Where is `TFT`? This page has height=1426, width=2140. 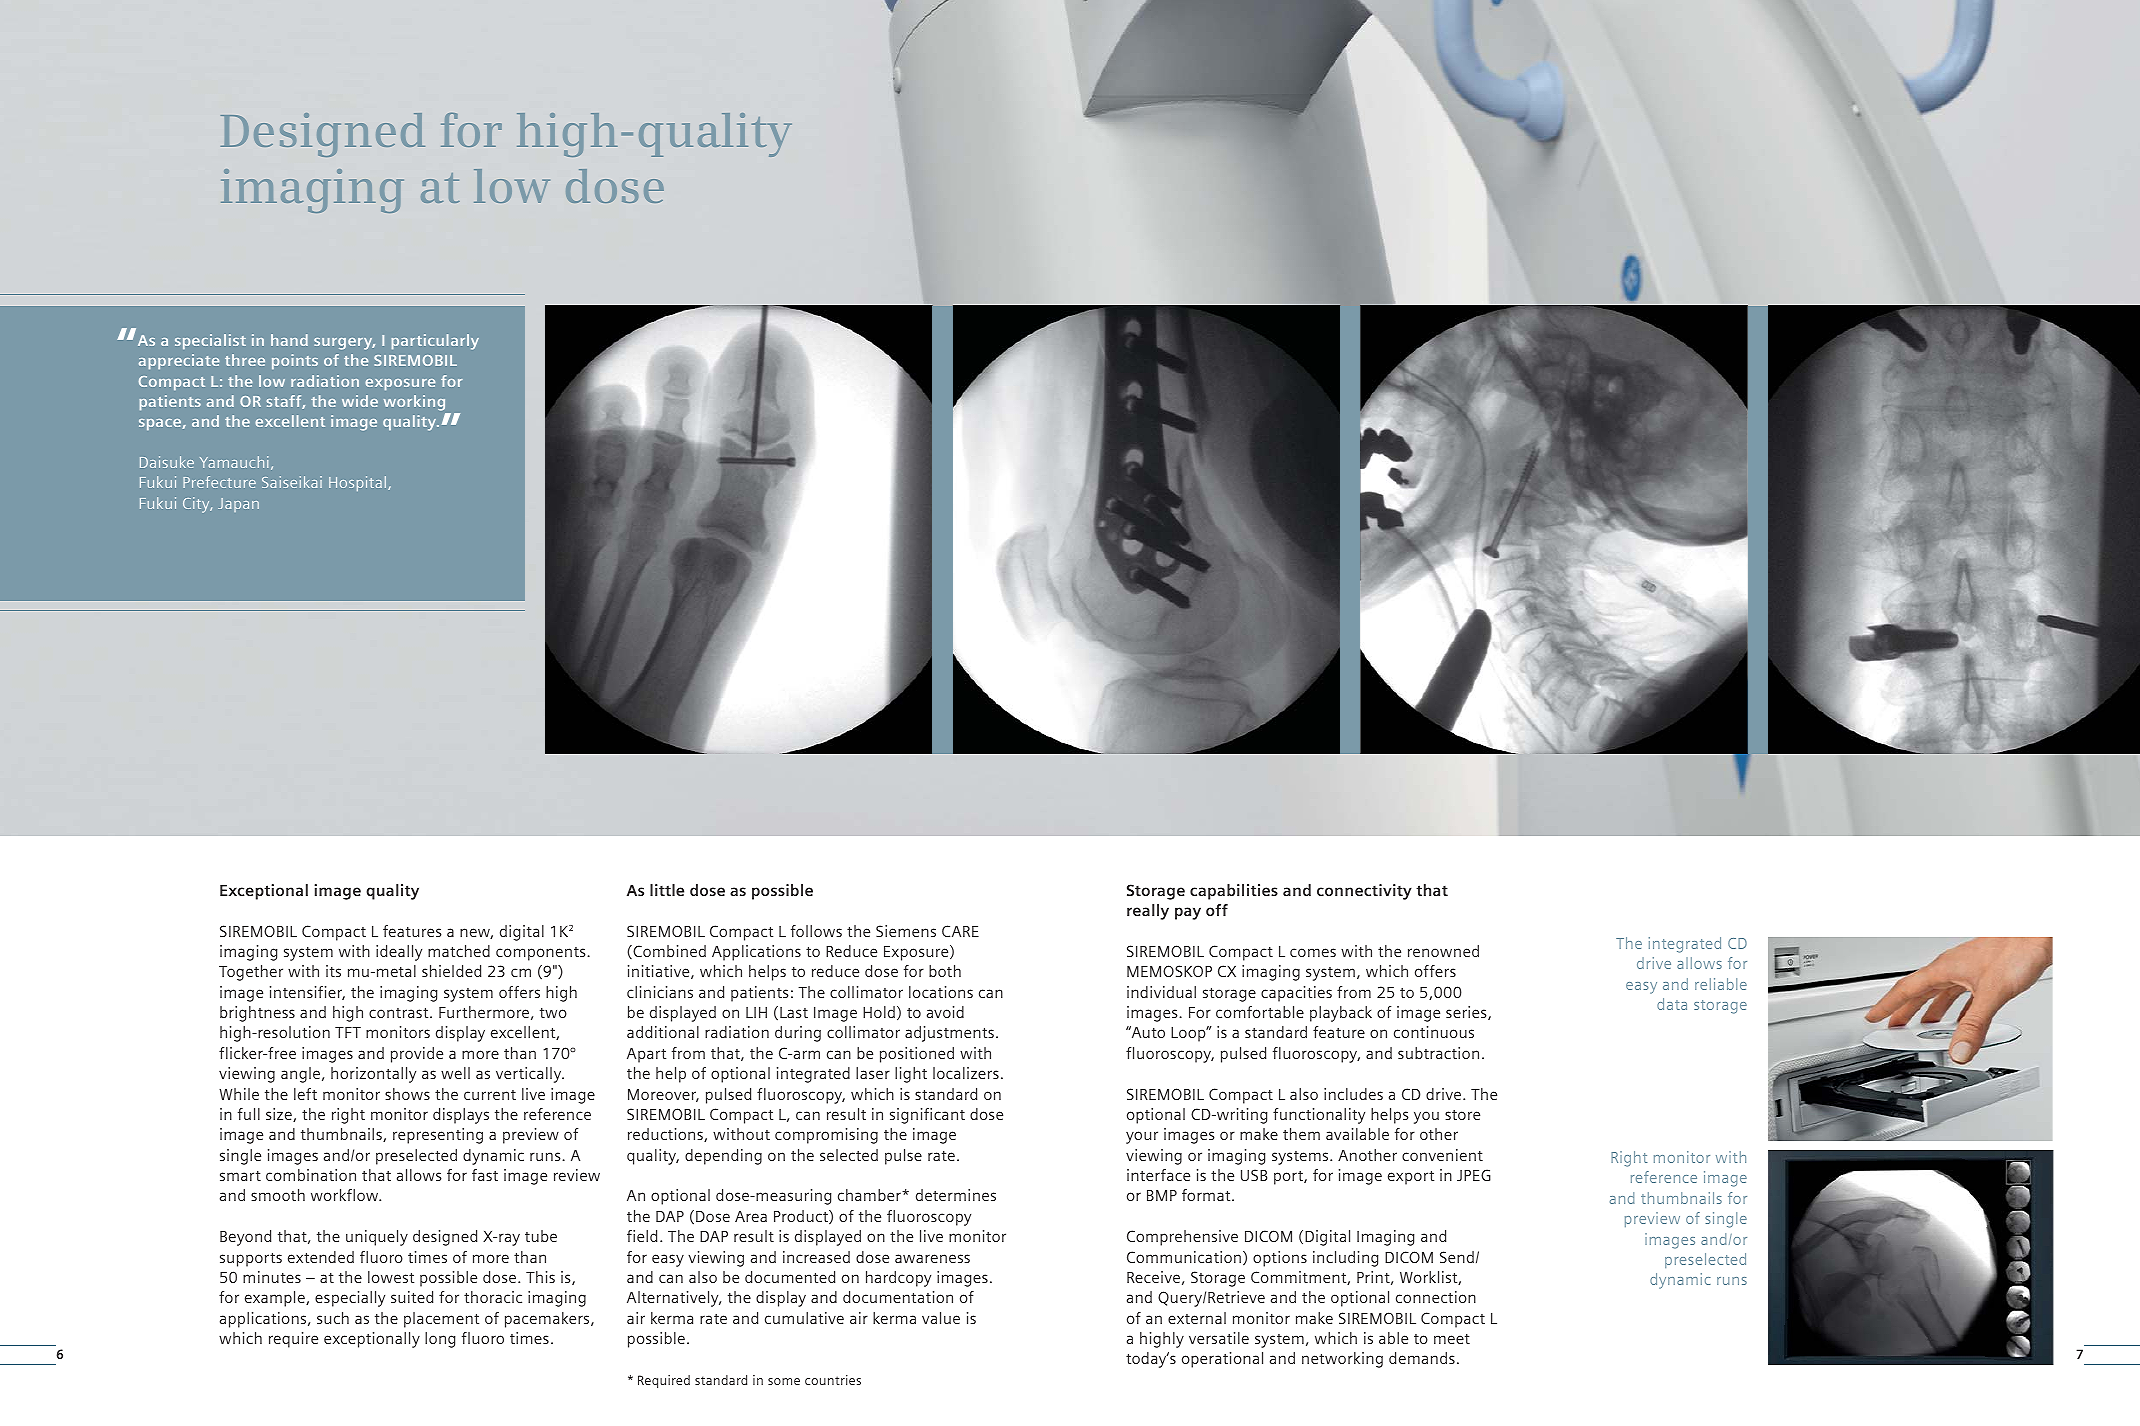 TFT is located at coordinates (348, 1032).
